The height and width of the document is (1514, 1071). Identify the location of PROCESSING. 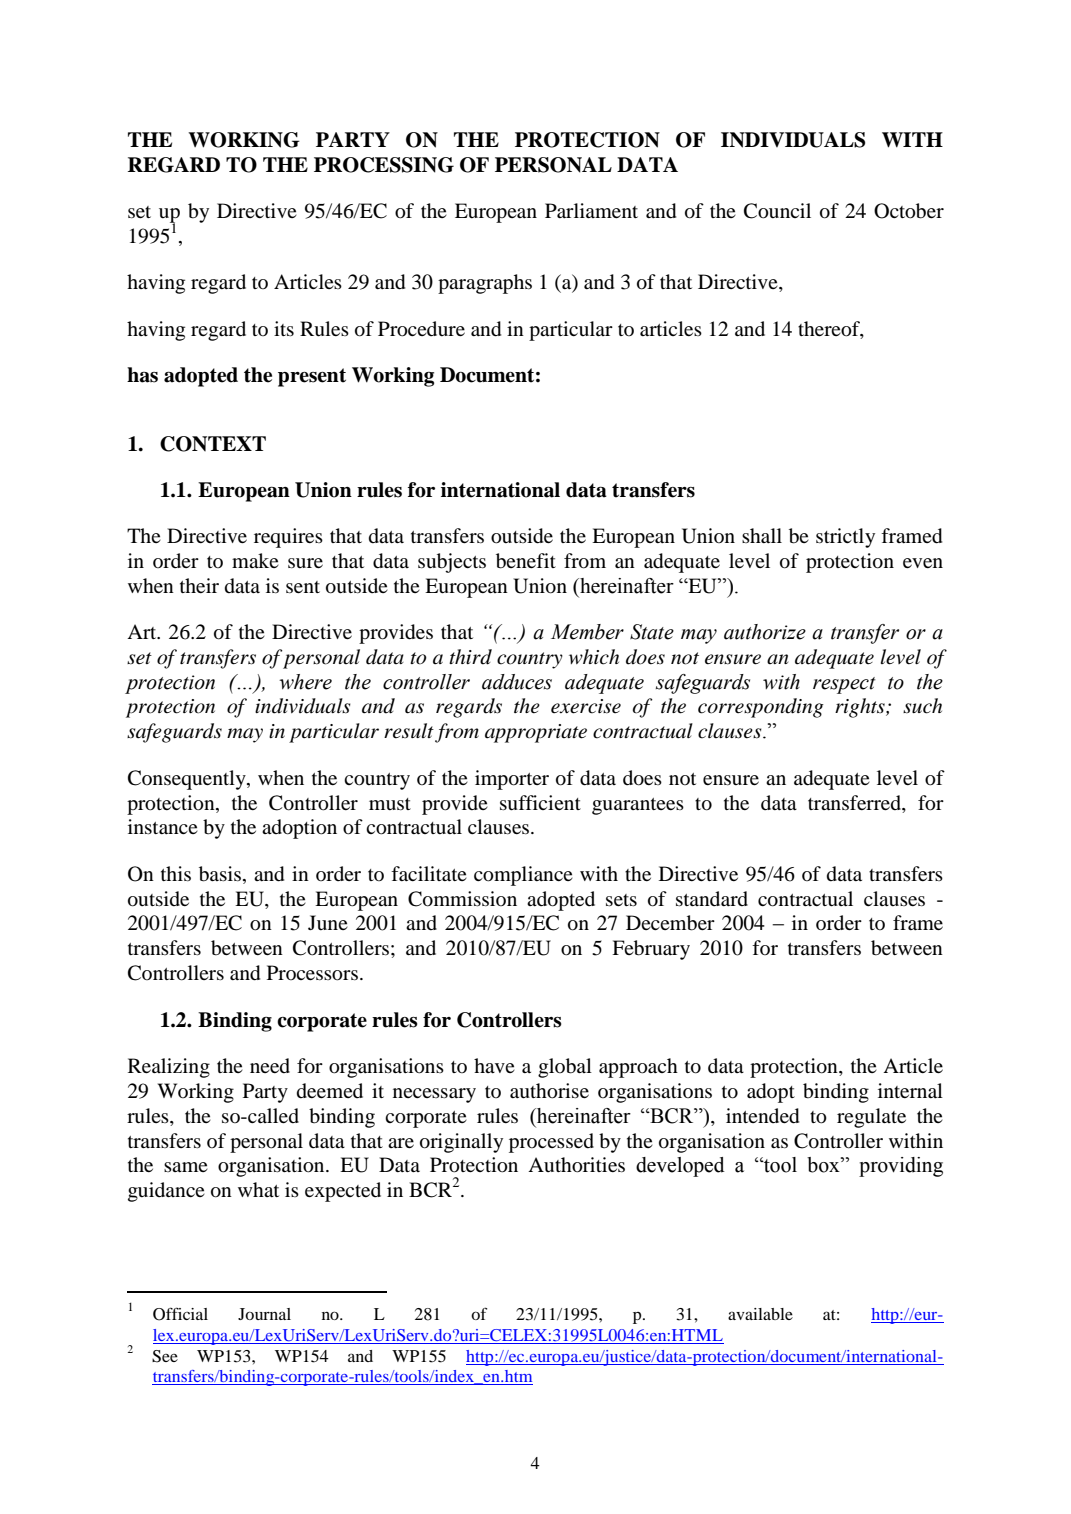
(384, 165).
